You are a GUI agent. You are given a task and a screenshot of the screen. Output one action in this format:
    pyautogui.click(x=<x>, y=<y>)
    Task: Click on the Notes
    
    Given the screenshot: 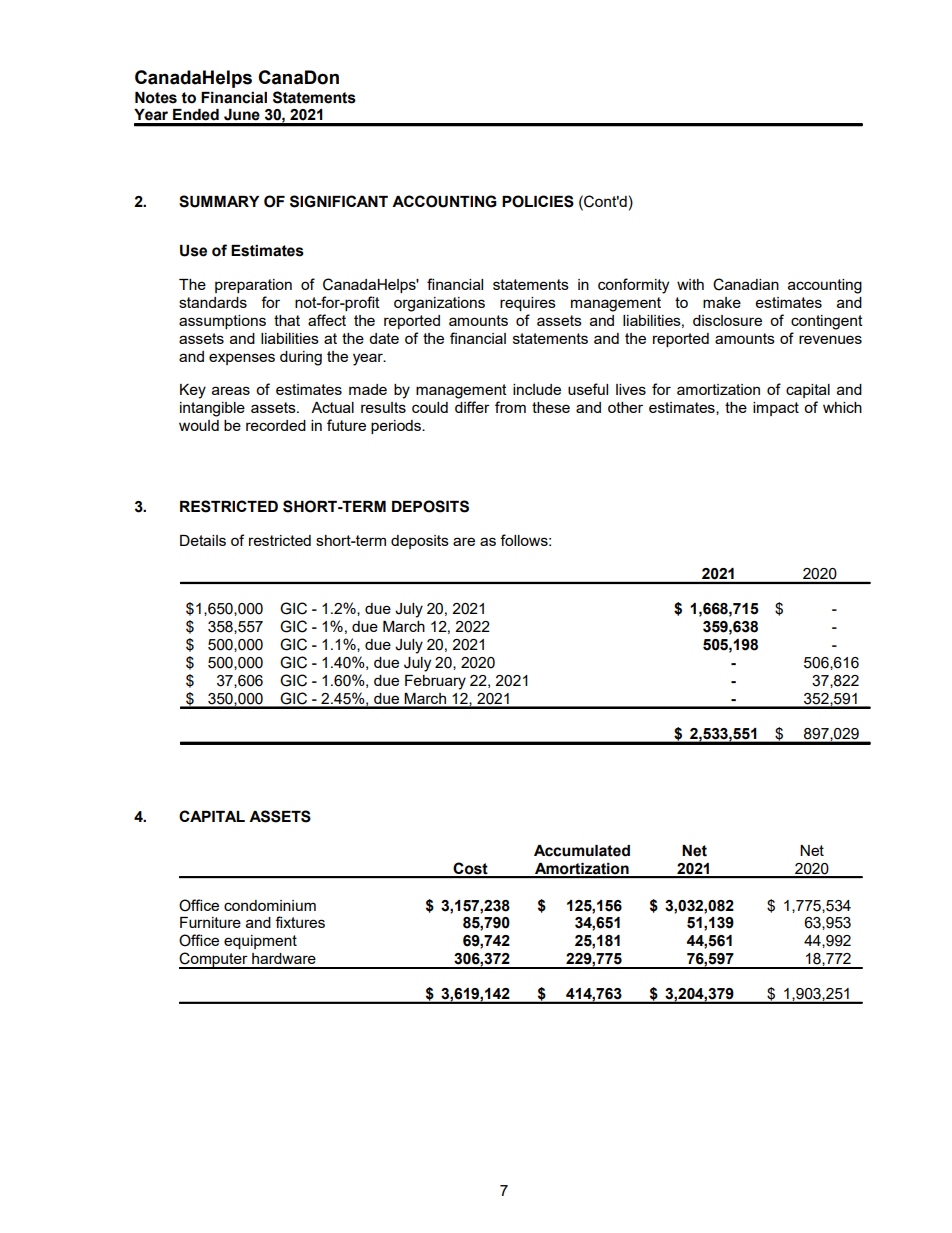 What is the action you would take?
    pyautogui.click(x=156, y=98)
